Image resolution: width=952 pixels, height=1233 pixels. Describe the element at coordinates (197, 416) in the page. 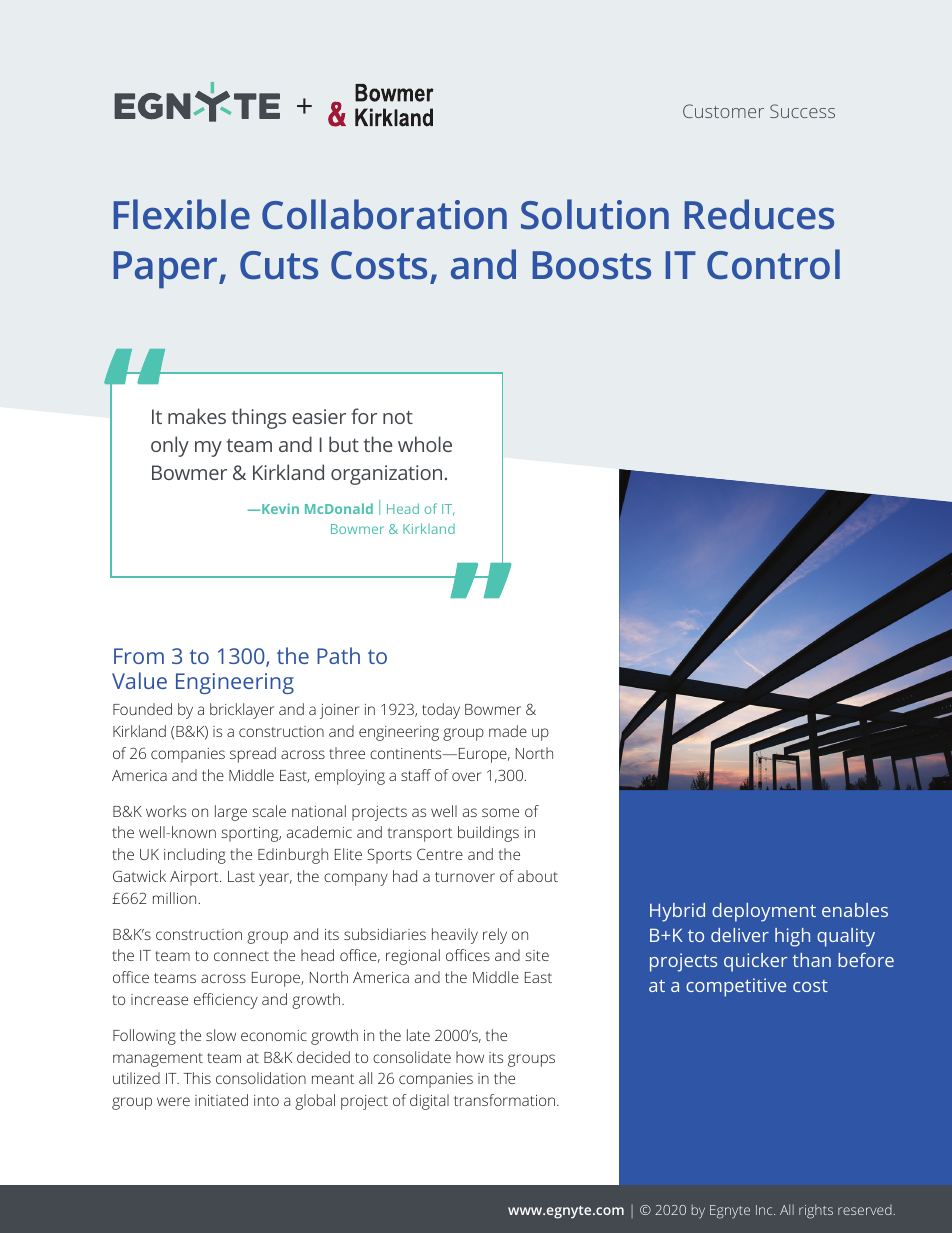

I see `makes` at that location.
